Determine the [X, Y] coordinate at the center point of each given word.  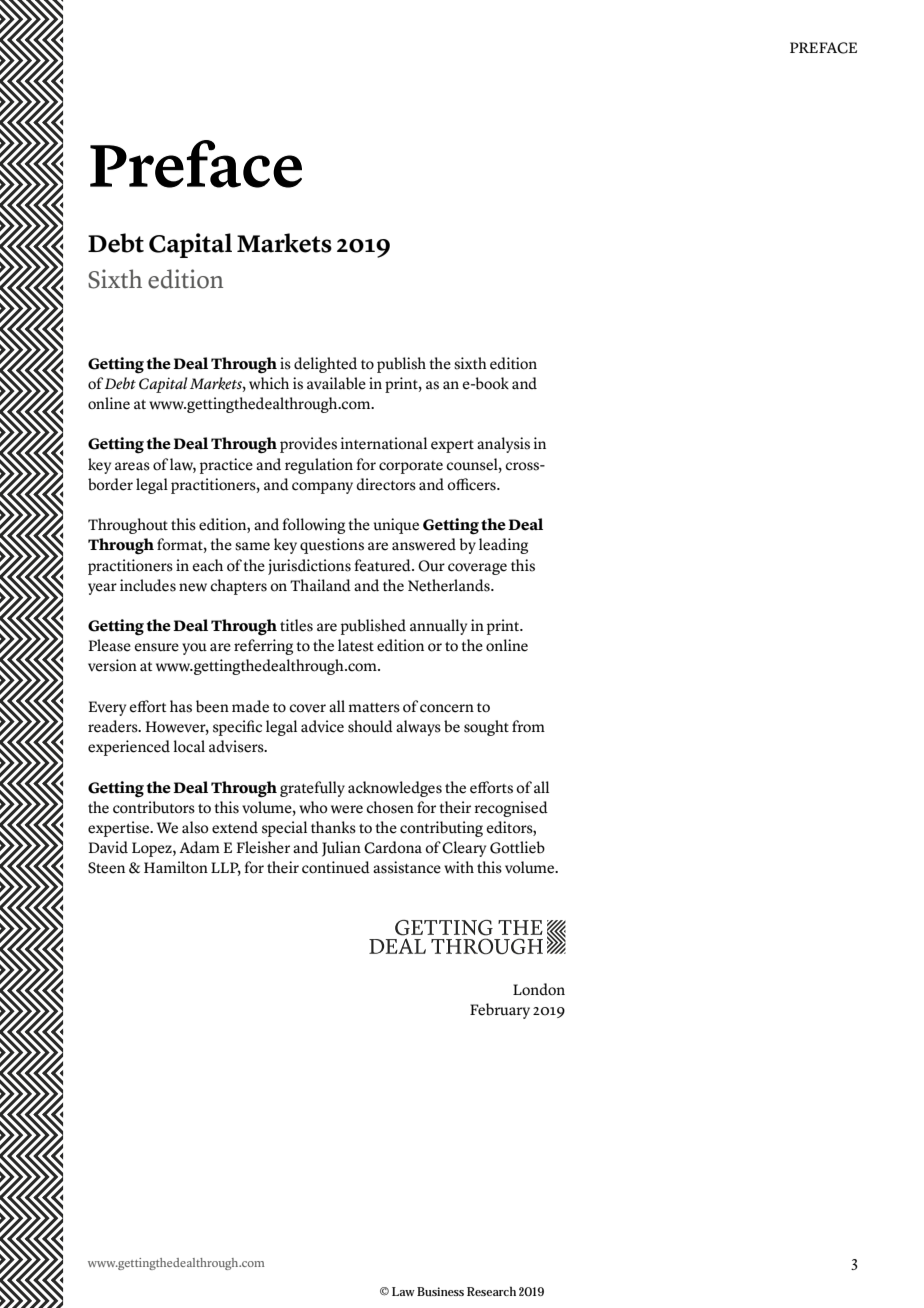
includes [148, 585]
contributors [154, 807]
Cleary [464, 849]
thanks [333, 827]
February [500, 1011]
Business [440, 1291]
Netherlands [450, 585]
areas [132, 466]
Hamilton [176, 867]
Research [491, 1291]
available [336, 383]
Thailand [320, 585]
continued [336, 867]
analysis [503, 445]
